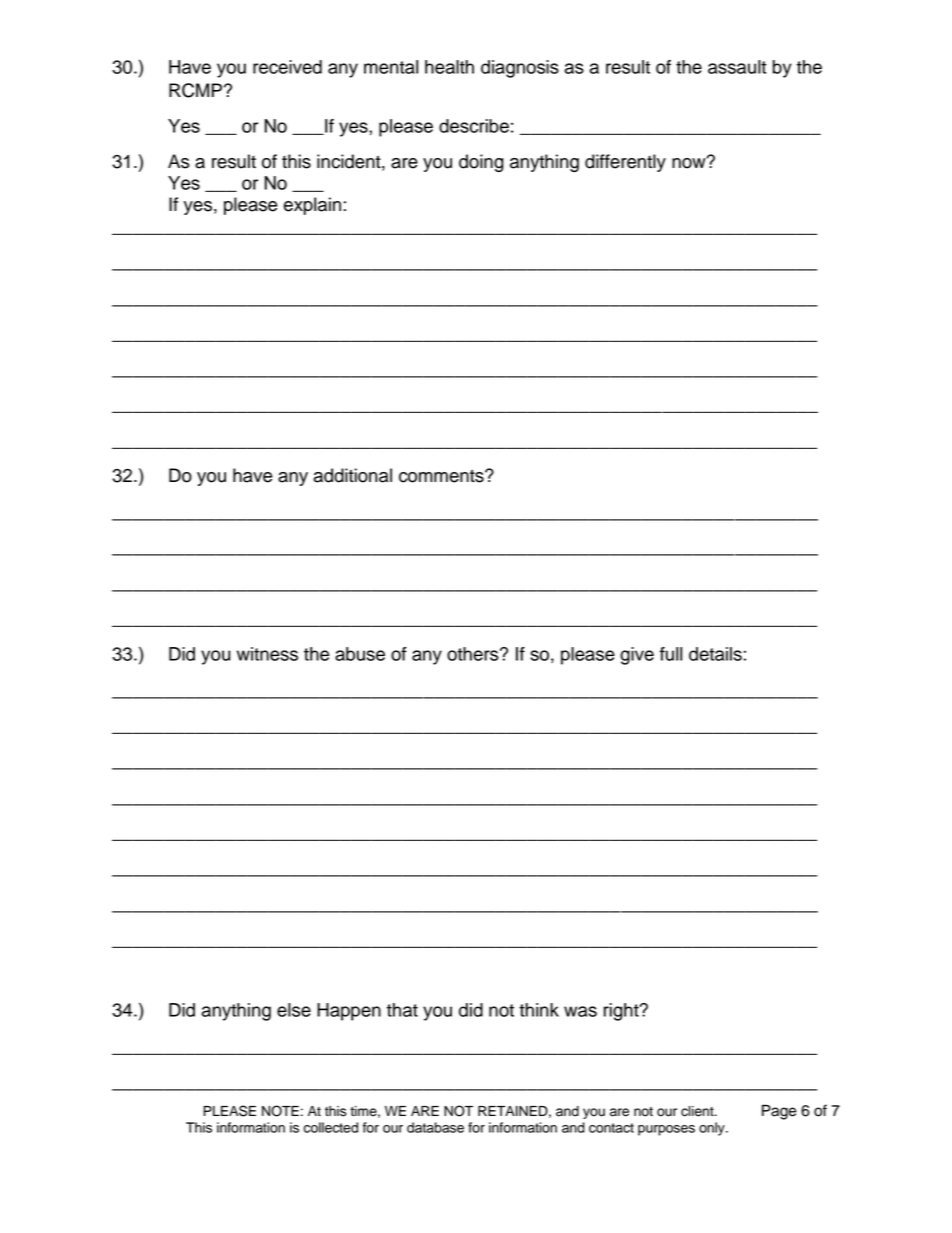 The width and height of the image is (952, 1233). What do you see at coordinates (287, 67) in the image?
I see `received` at bounding box center [287, 67].
